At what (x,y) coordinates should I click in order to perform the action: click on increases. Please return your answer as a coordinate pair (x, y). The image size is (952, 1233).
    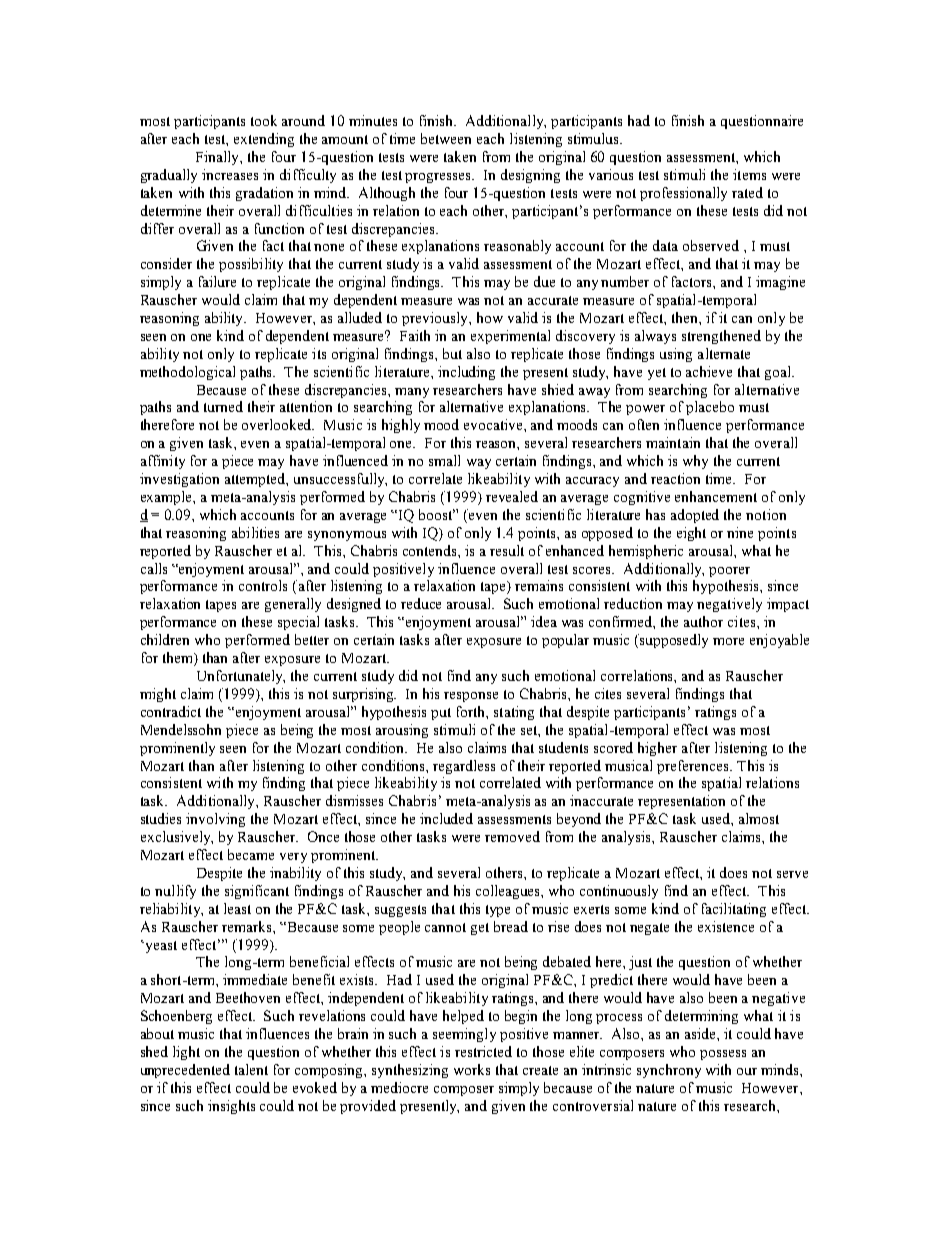
    Looking at the image, I should click on (230, 174).
